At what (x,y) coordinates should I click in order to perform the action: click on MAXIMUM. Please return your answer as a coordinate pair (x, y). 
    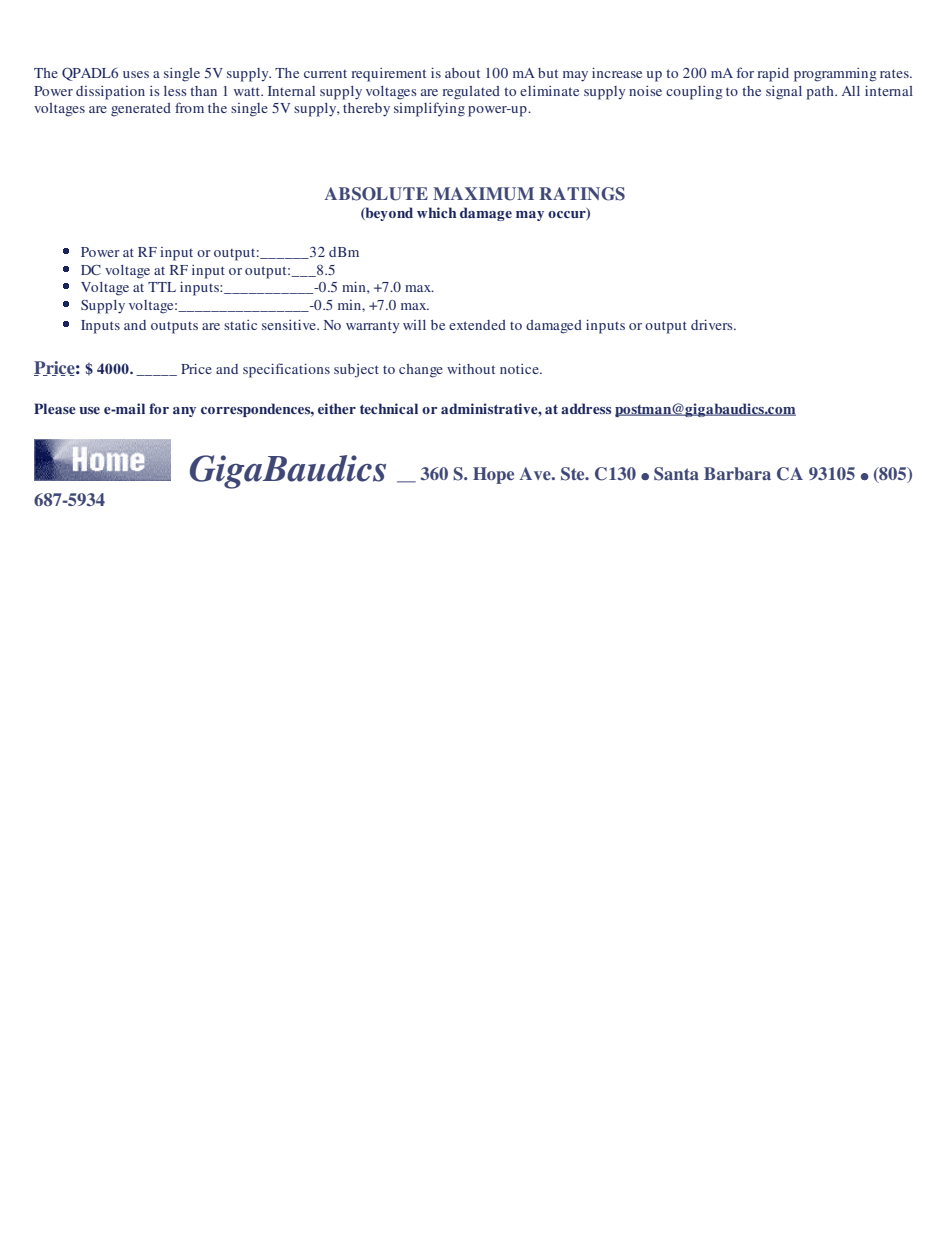
    Looking at the image, I should click on (483, 194).
